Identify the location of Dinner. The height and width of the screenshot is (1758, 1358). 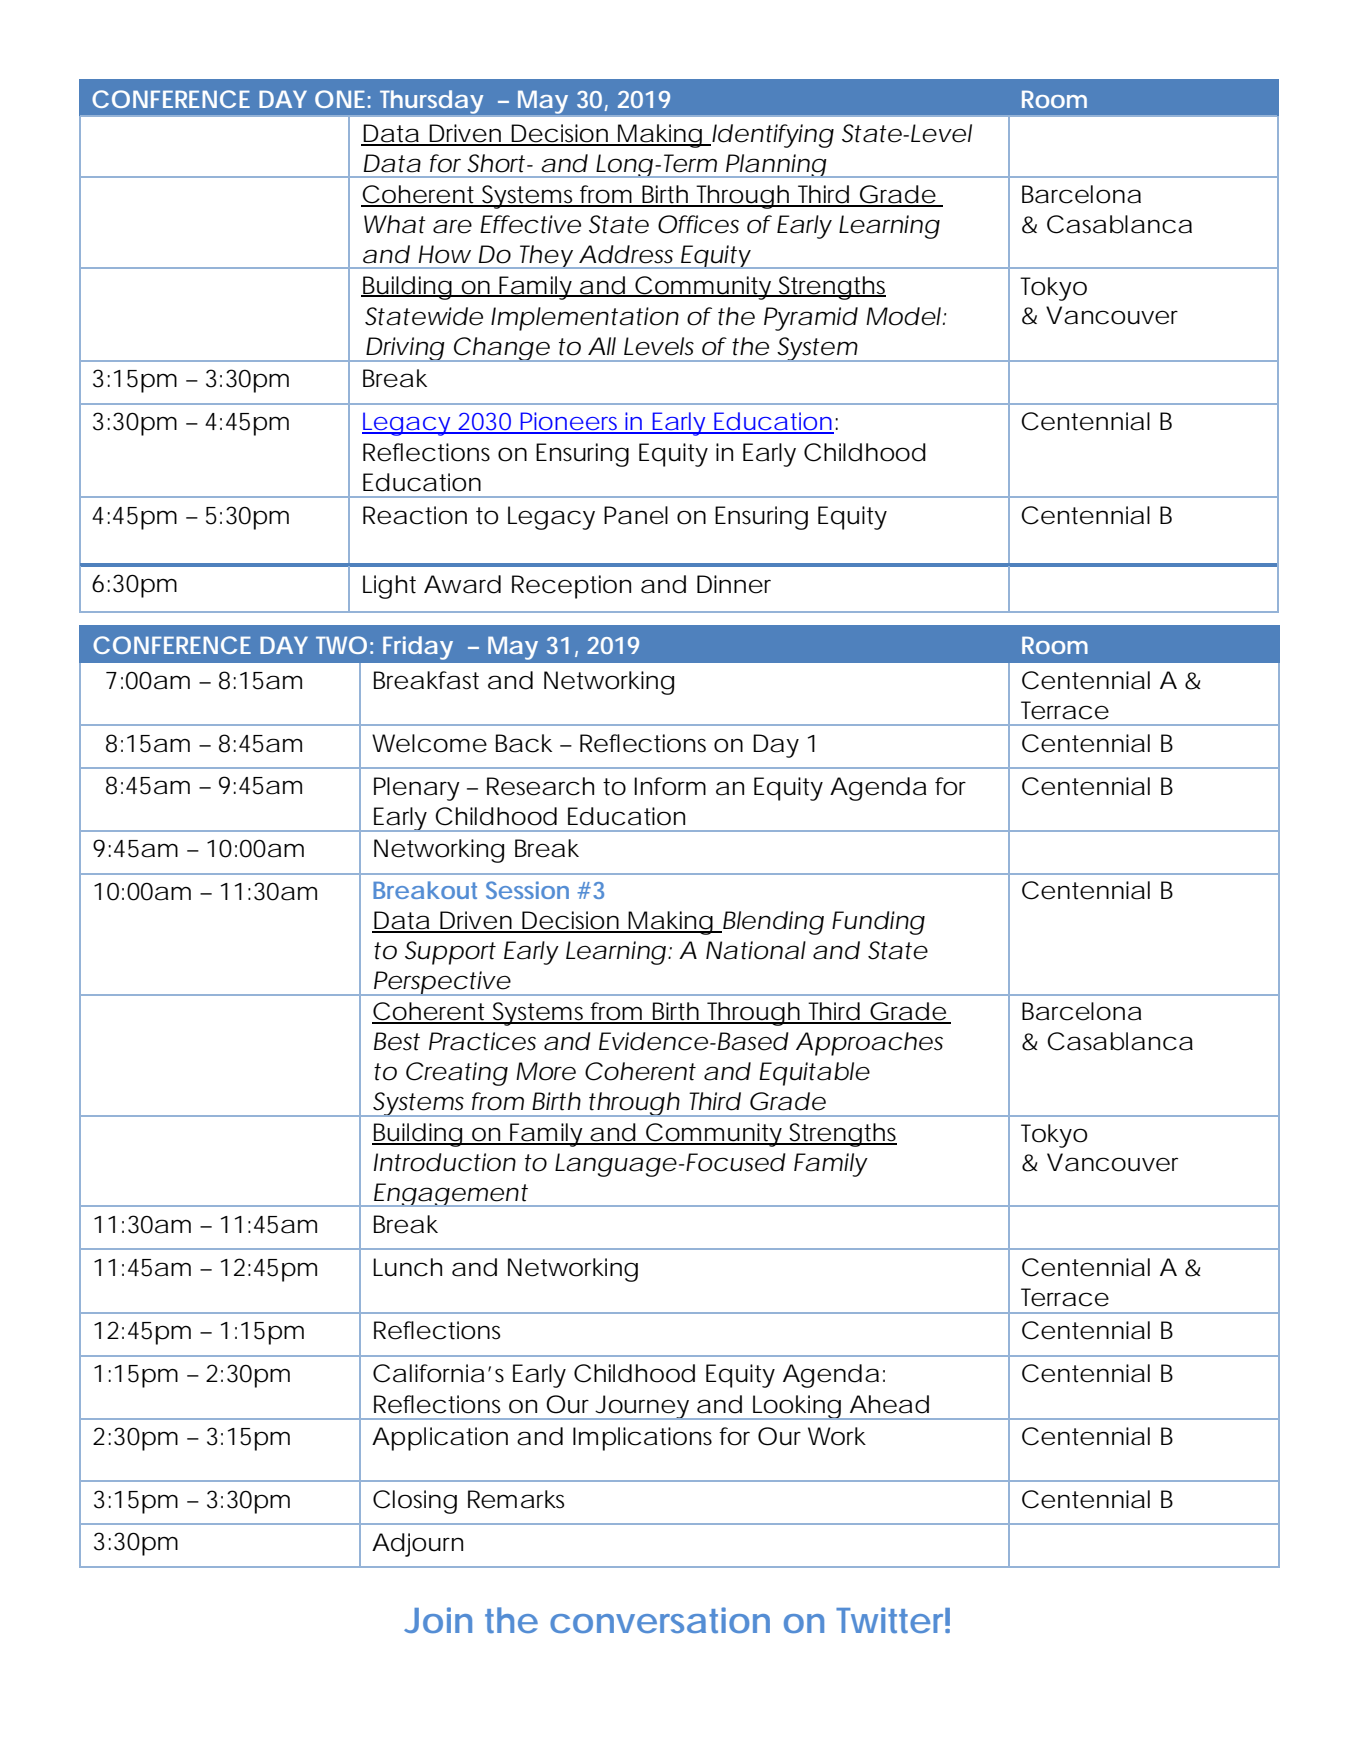
(734, 584).
